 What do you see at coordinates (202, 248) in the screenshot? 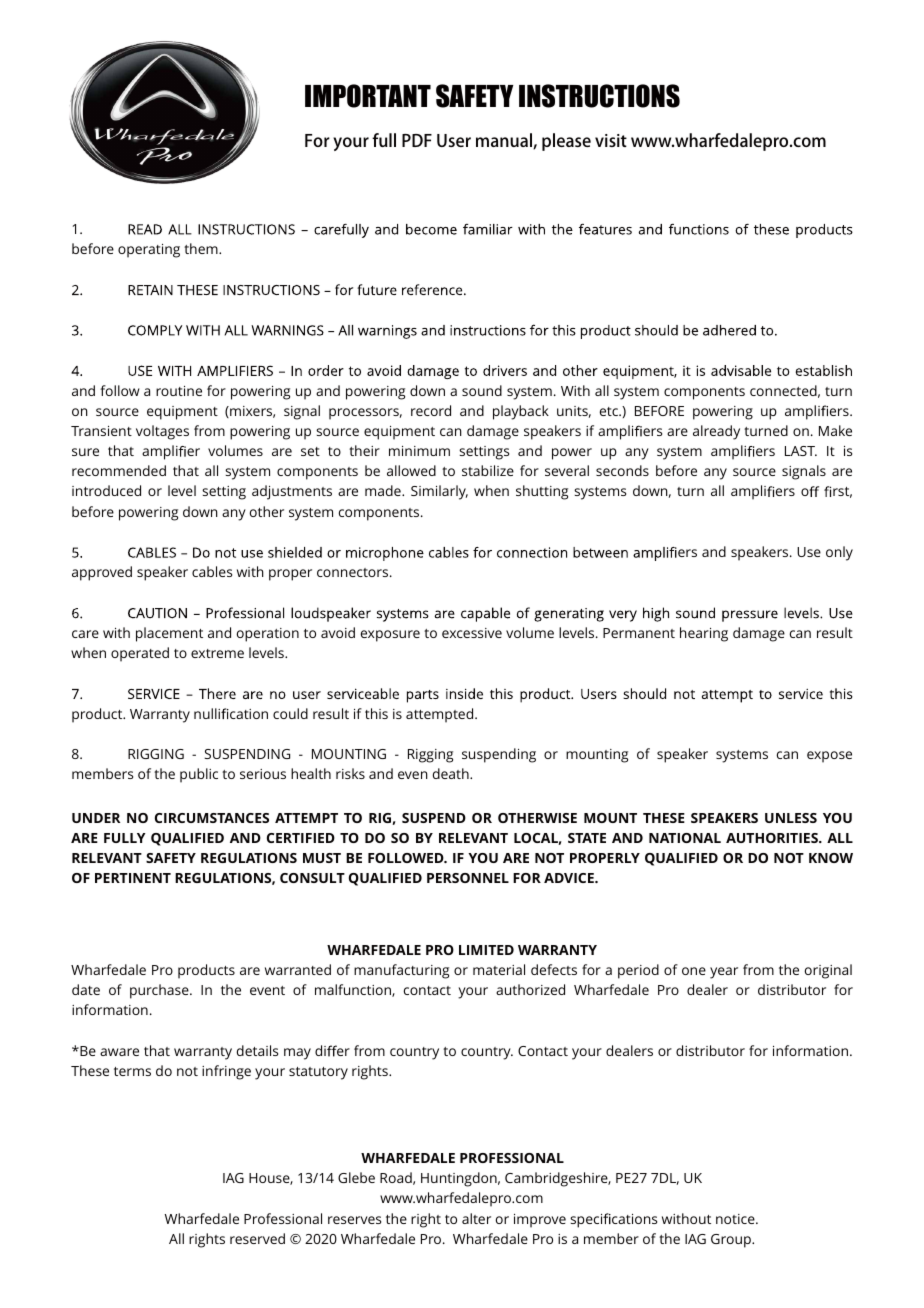
I see `them` at bounding box center [202, 248].
